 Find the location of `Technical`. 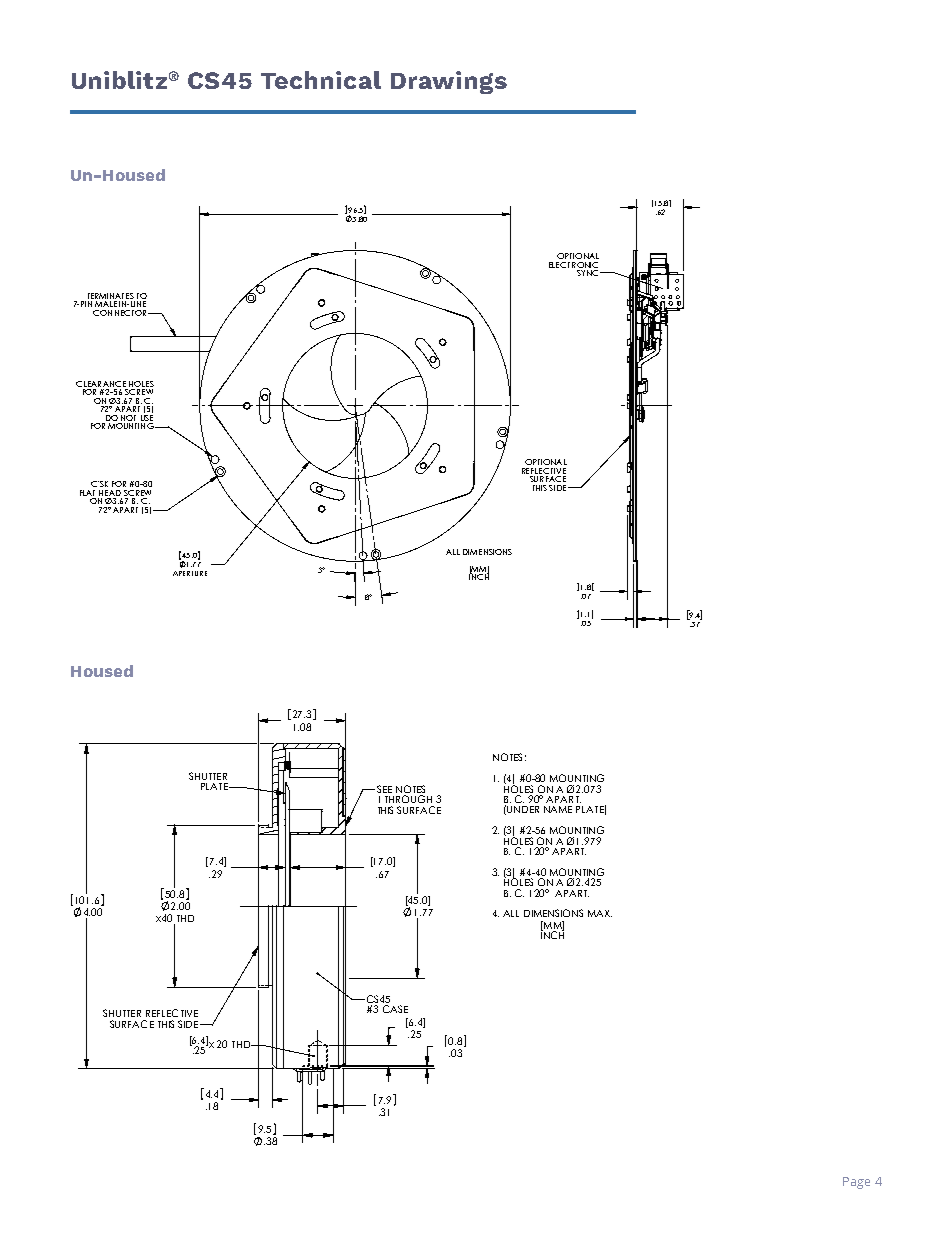

Technical is located at coordinates (321, 80).
